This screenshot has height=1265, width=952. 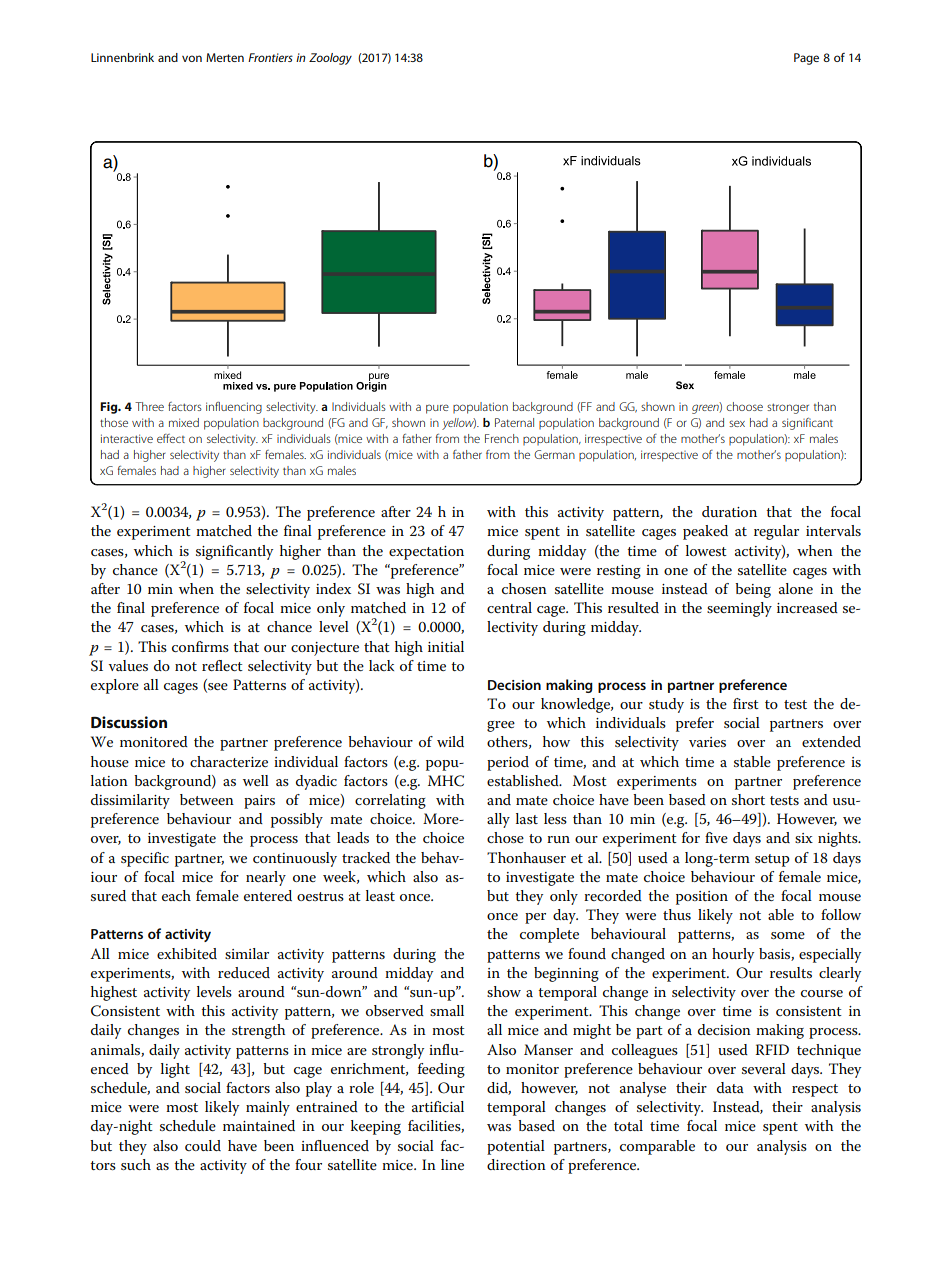 What do you see at coordinates (502, 438) in the screenshot?
I see `French` at bounding box center [502, 438].
